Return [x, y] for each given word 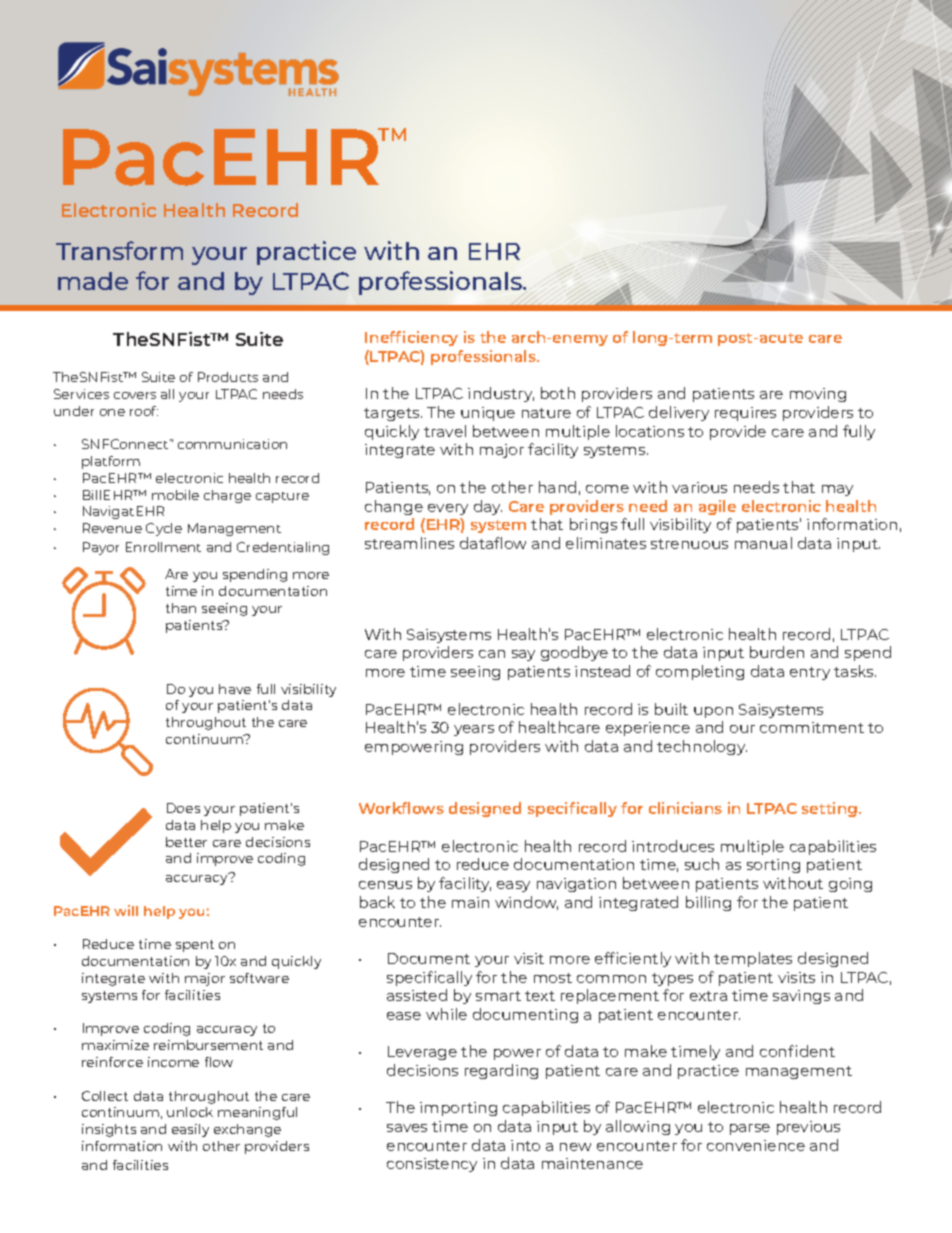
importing [458, 1109]
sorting [773, 866]
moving [818, 395]
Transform [119, 250]
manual [763, 543]
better [186, 842]
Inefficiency [411, 338]
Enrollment [163, 547]
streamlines [409, 543]
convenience [756, 1145]
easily [190, 1130]
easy [513, 886]
